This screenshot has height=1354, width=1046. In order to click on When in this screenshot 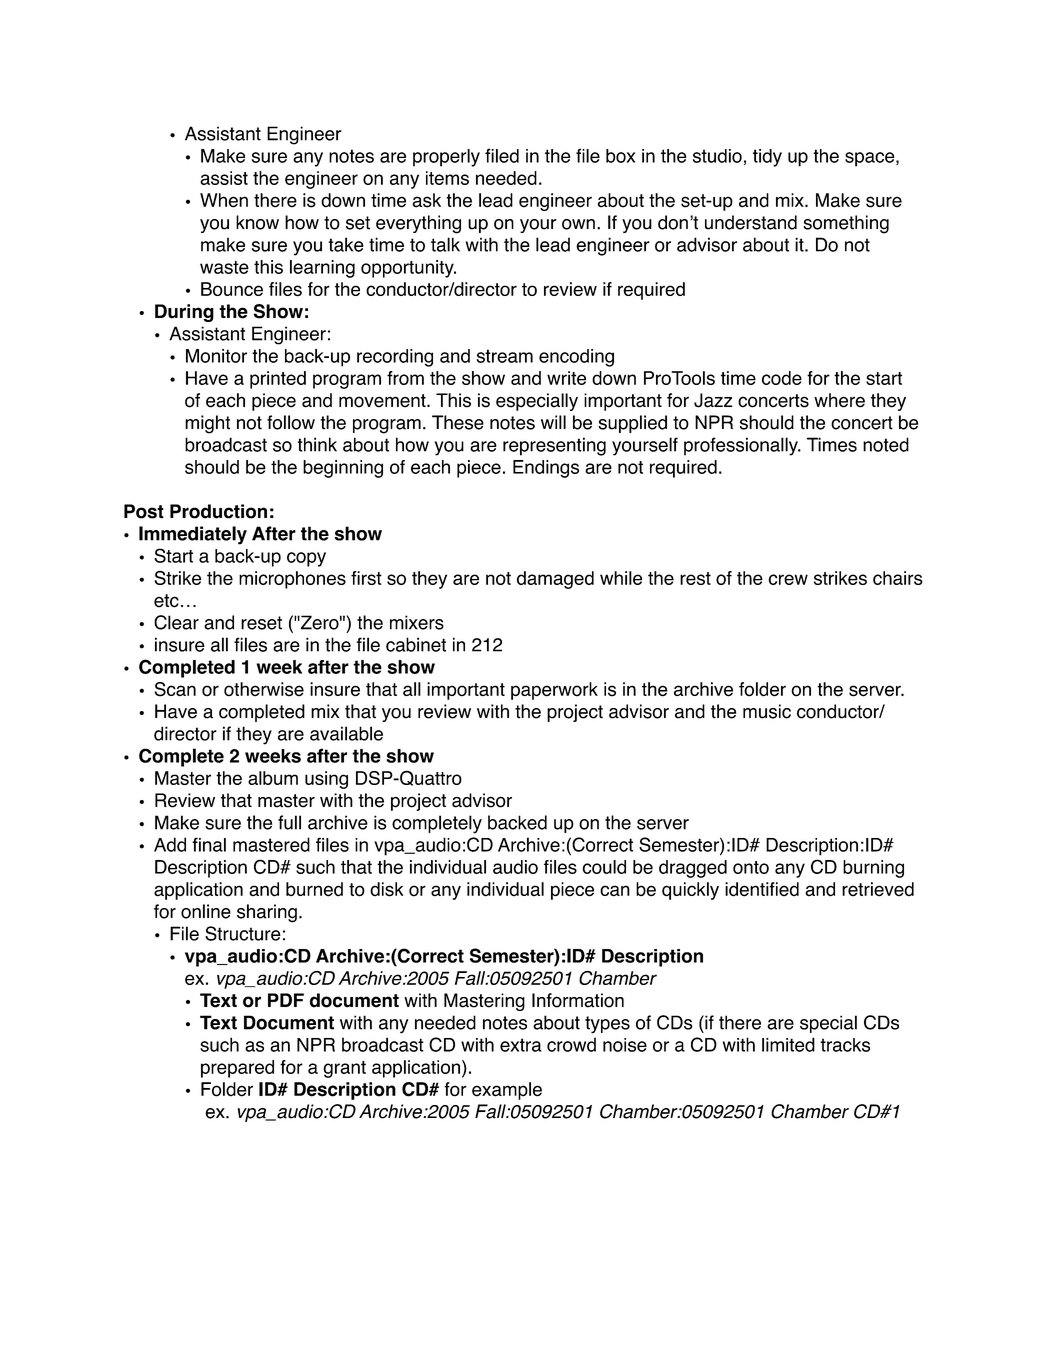, I will do `click(224, 200)`.
